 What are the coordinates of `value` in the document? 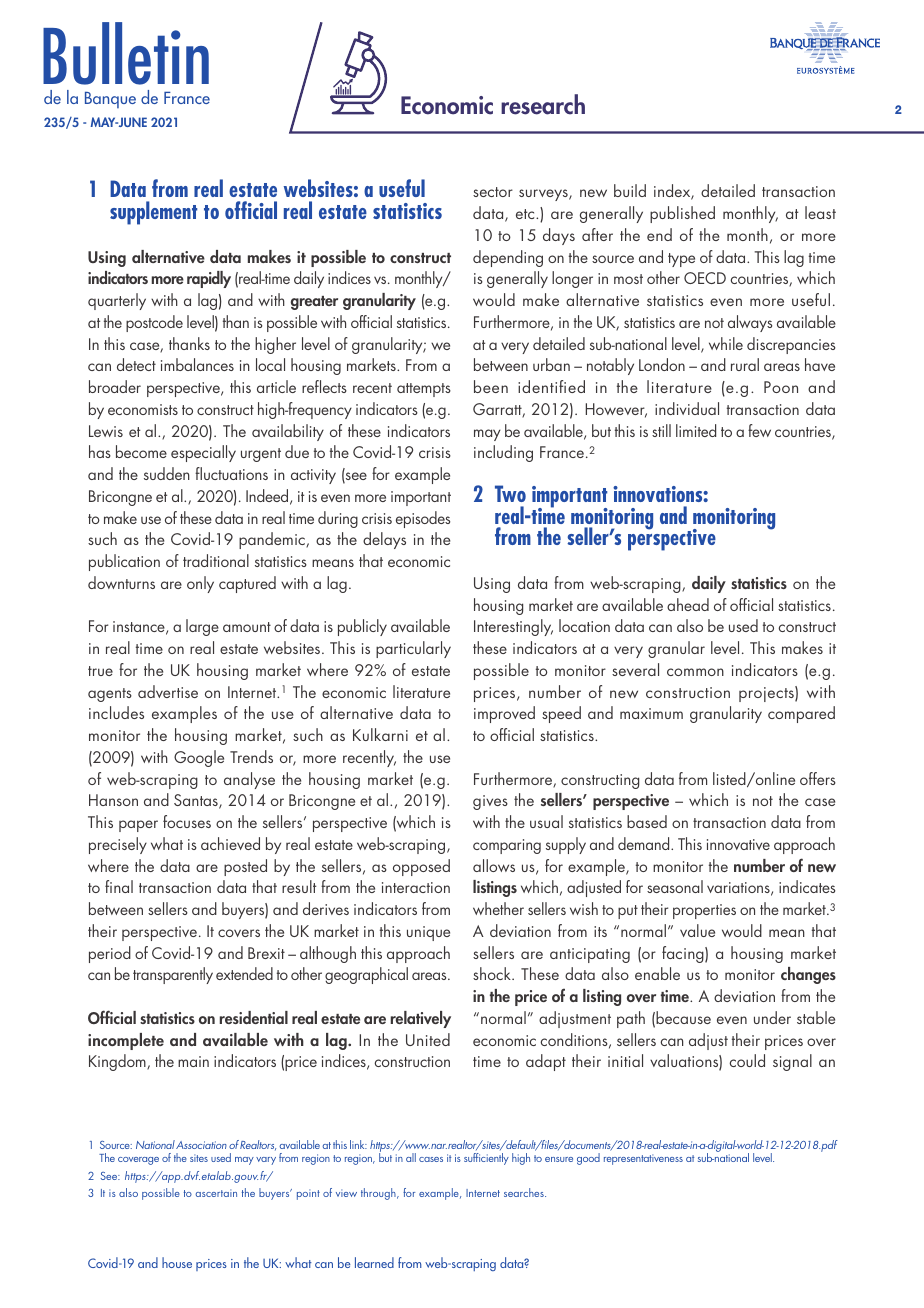 It's located at (697, 930).
